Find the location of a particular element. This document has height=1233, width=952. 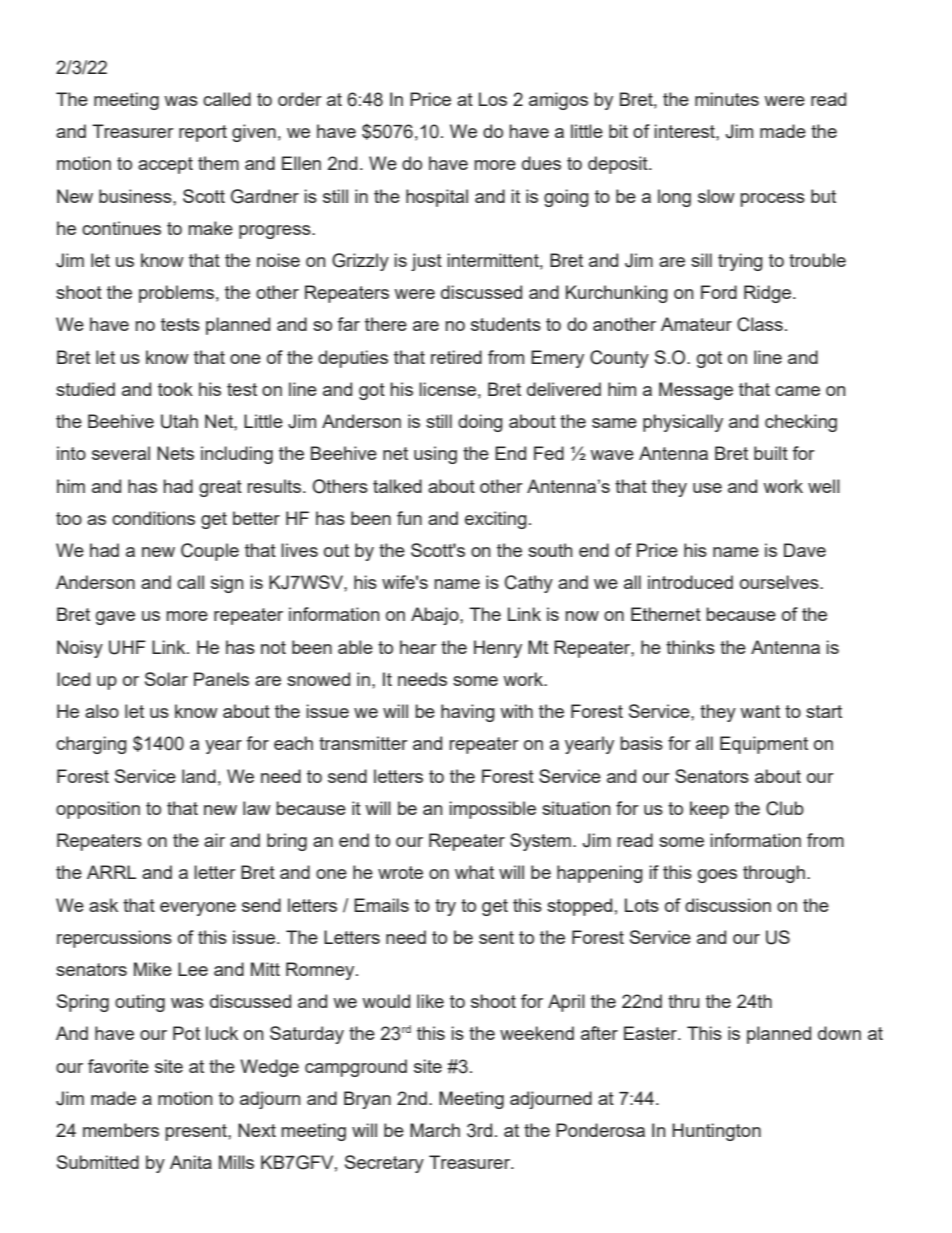

Los is located at coordinates (493, 99).
